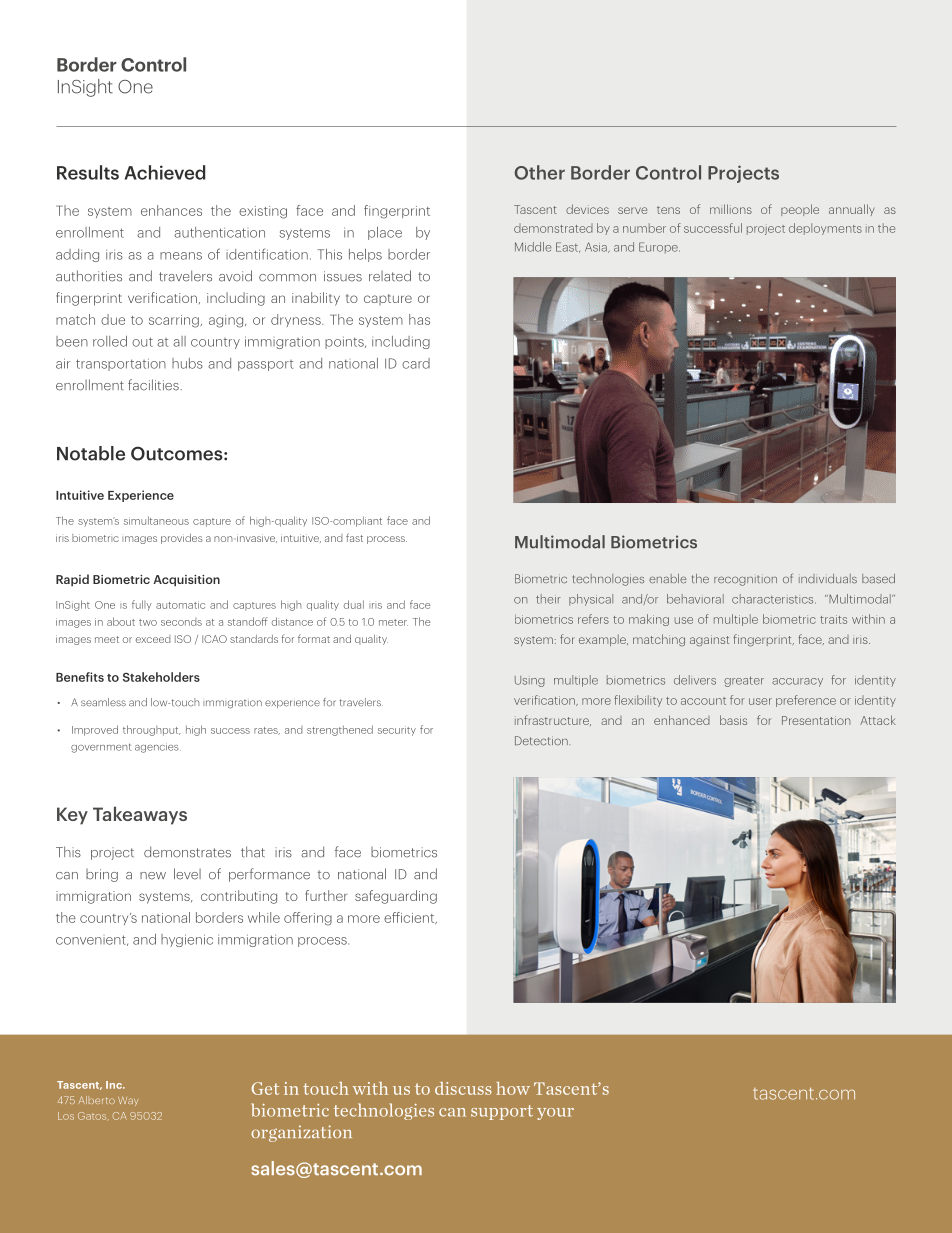 This document has width=952, height=1233. I want to click on accuracy, so click(797, 682).
